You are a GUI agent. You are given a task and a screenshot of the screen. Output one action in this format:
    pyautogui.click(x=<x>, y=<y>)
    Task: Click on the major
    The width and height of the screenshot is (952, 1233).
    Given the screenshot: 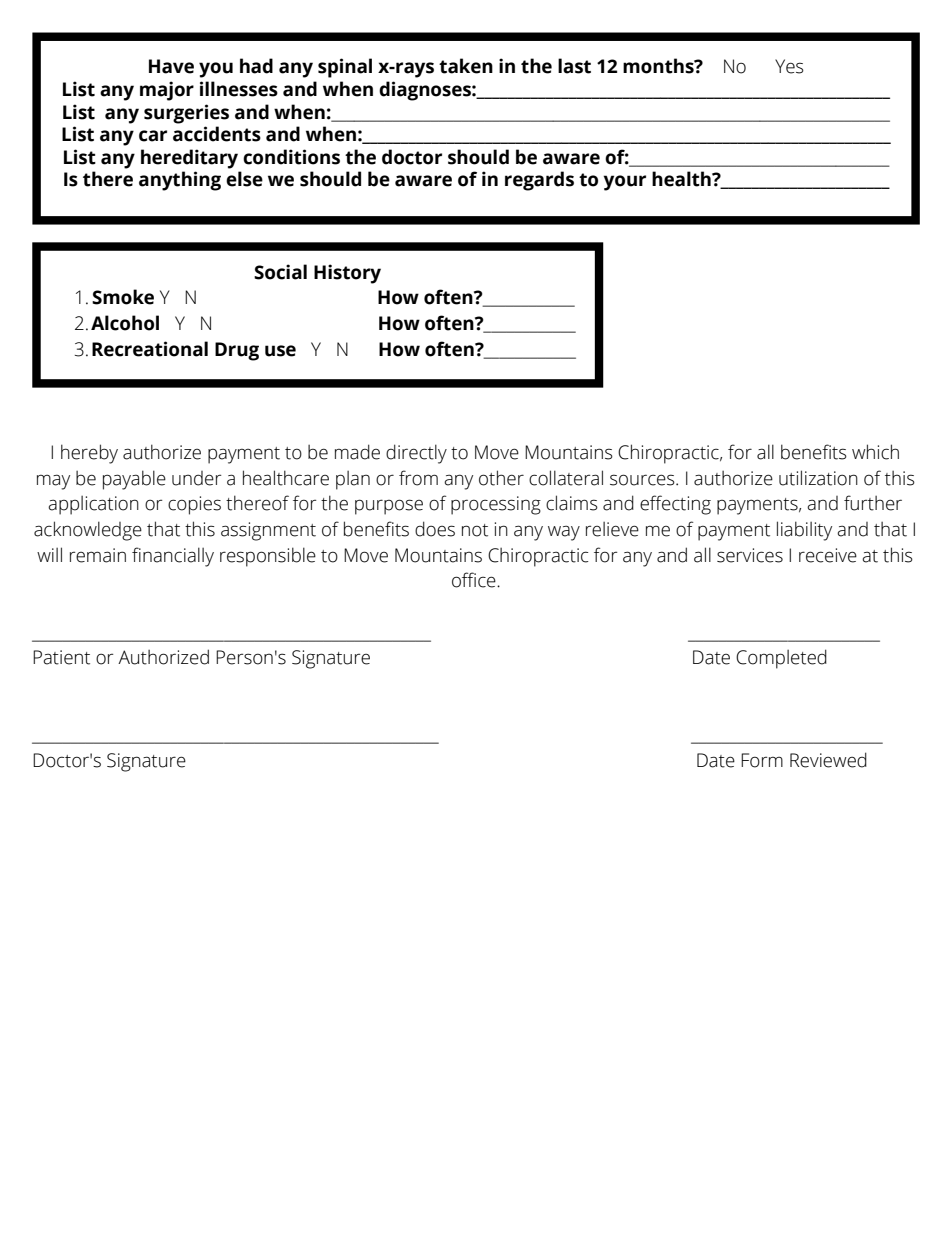 What is the action you would take?
    pyautogui.click(x=167, y=91)
